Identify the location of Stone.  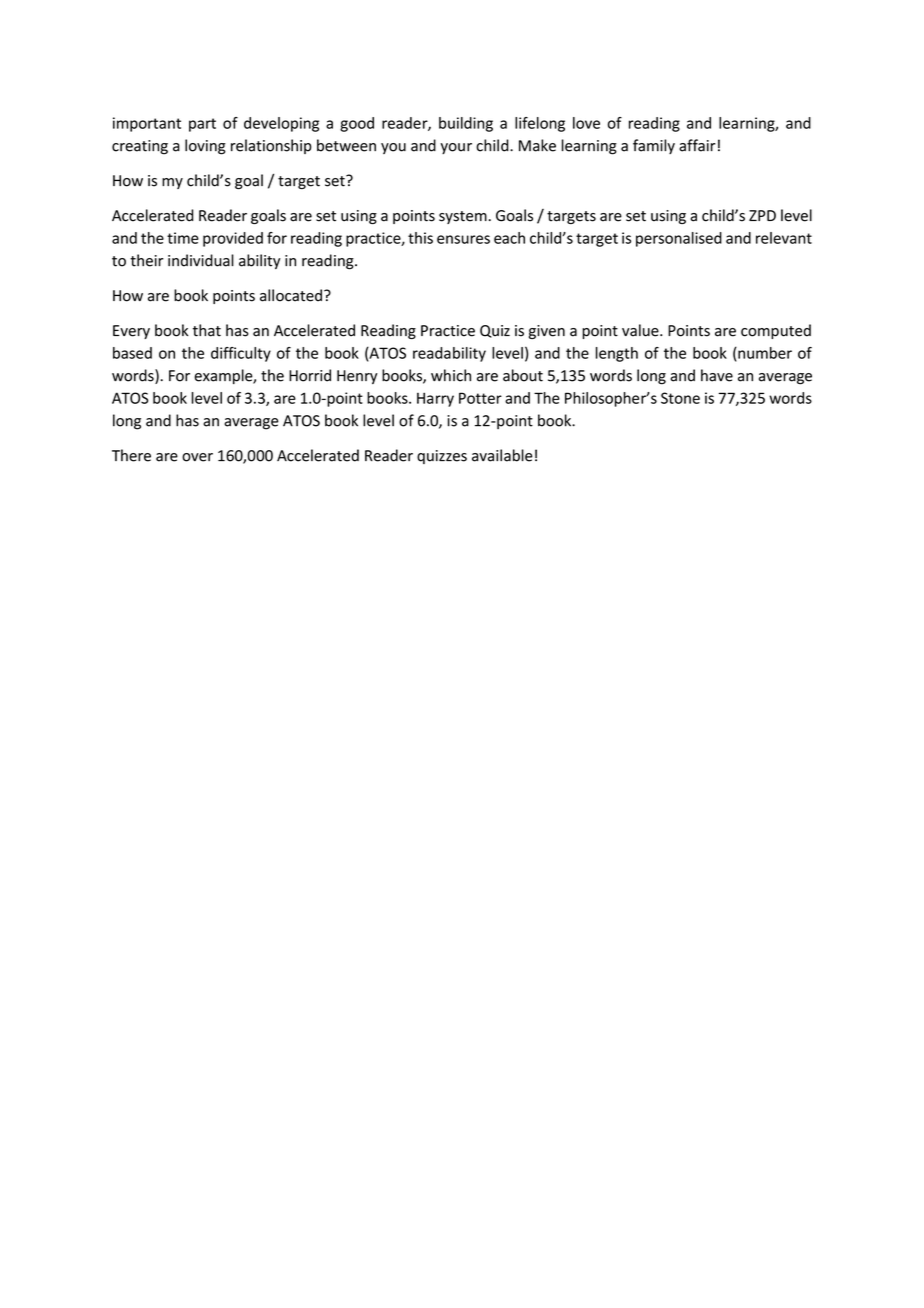
(680, 398).
